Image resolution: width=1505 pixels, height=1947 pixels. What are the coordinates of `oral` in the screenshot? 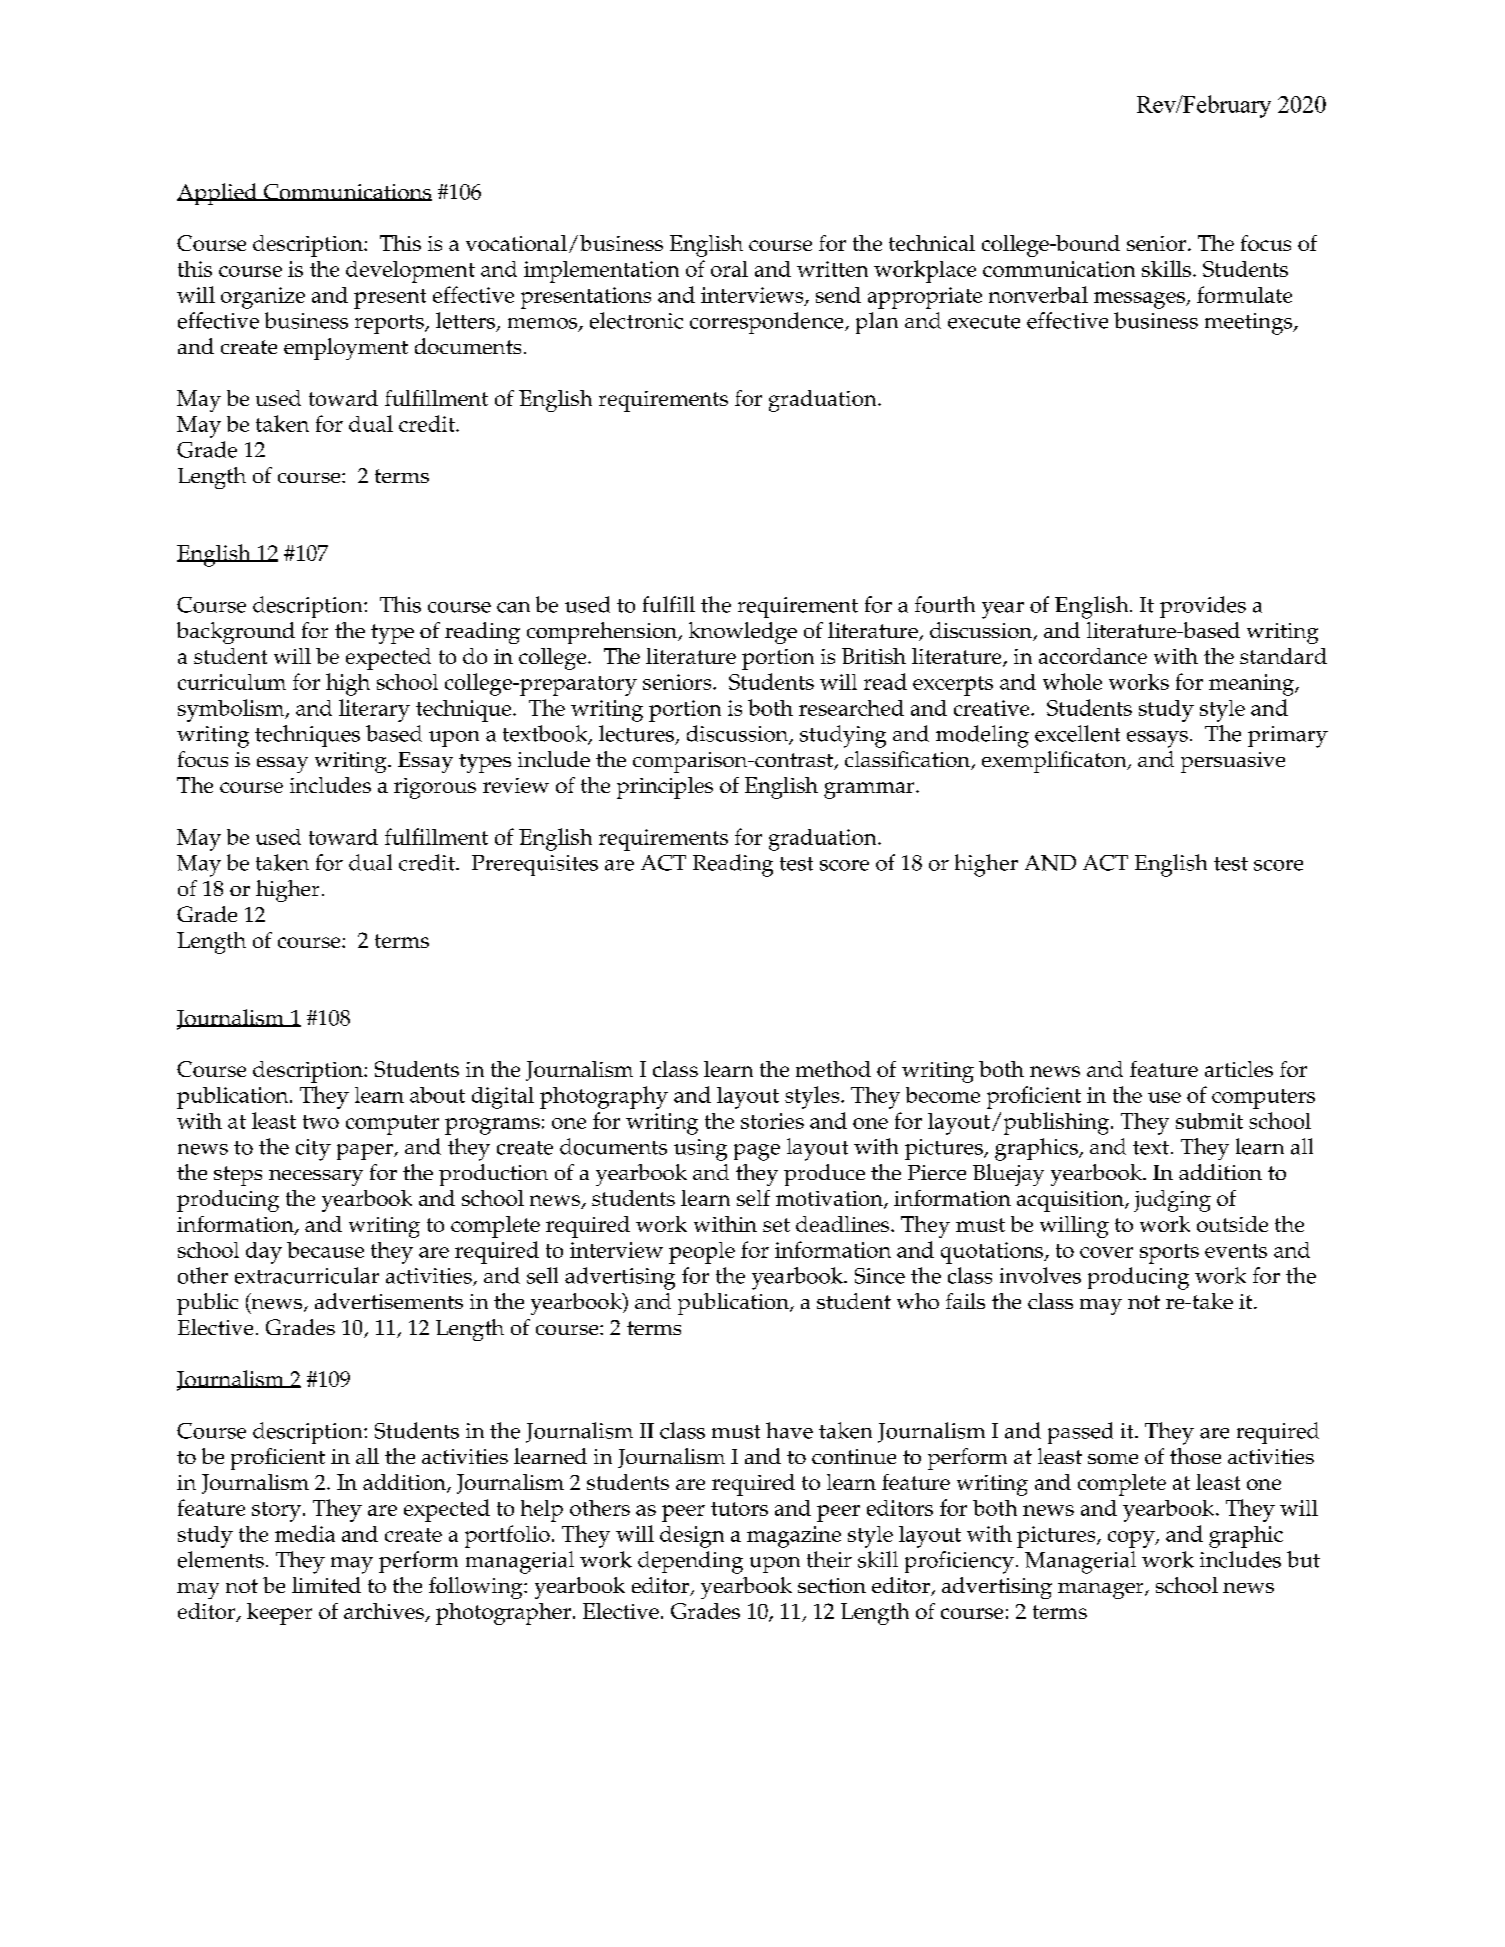 It's located at (729, 269).
